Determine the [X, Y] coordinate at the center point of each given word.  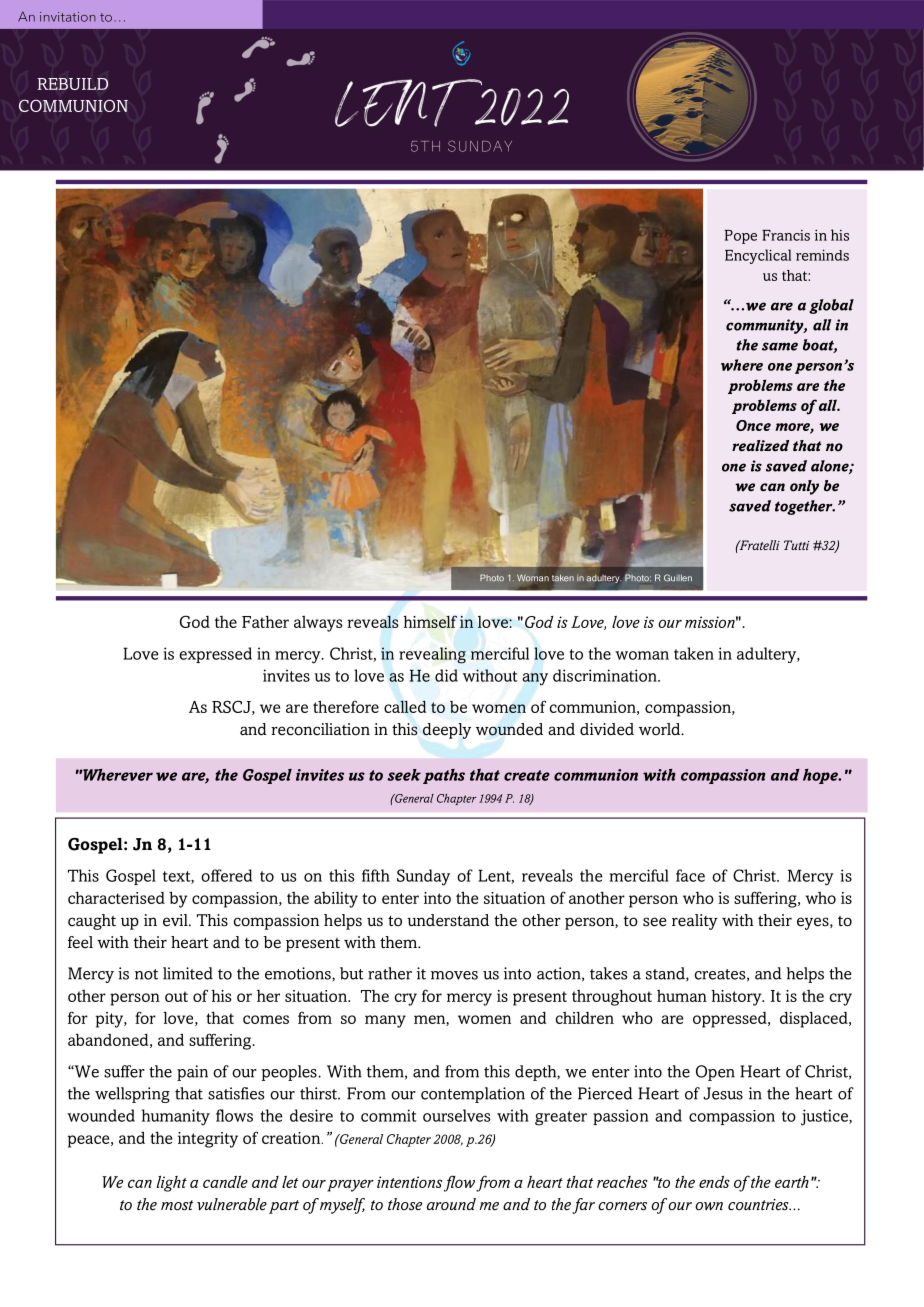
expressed [215, 655]
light [172, 1184]
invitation [68, 17]
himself [430, 621]
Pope [740, 237]
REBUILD [72, 84]
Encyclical [758, 256]
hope [821, 776]
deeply [447, 731]
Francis [786, 235]
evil [176, 920]
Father [265, 622]
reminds [822, 255]
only [804, 487]
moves [454, 975]
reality [695, 922]
